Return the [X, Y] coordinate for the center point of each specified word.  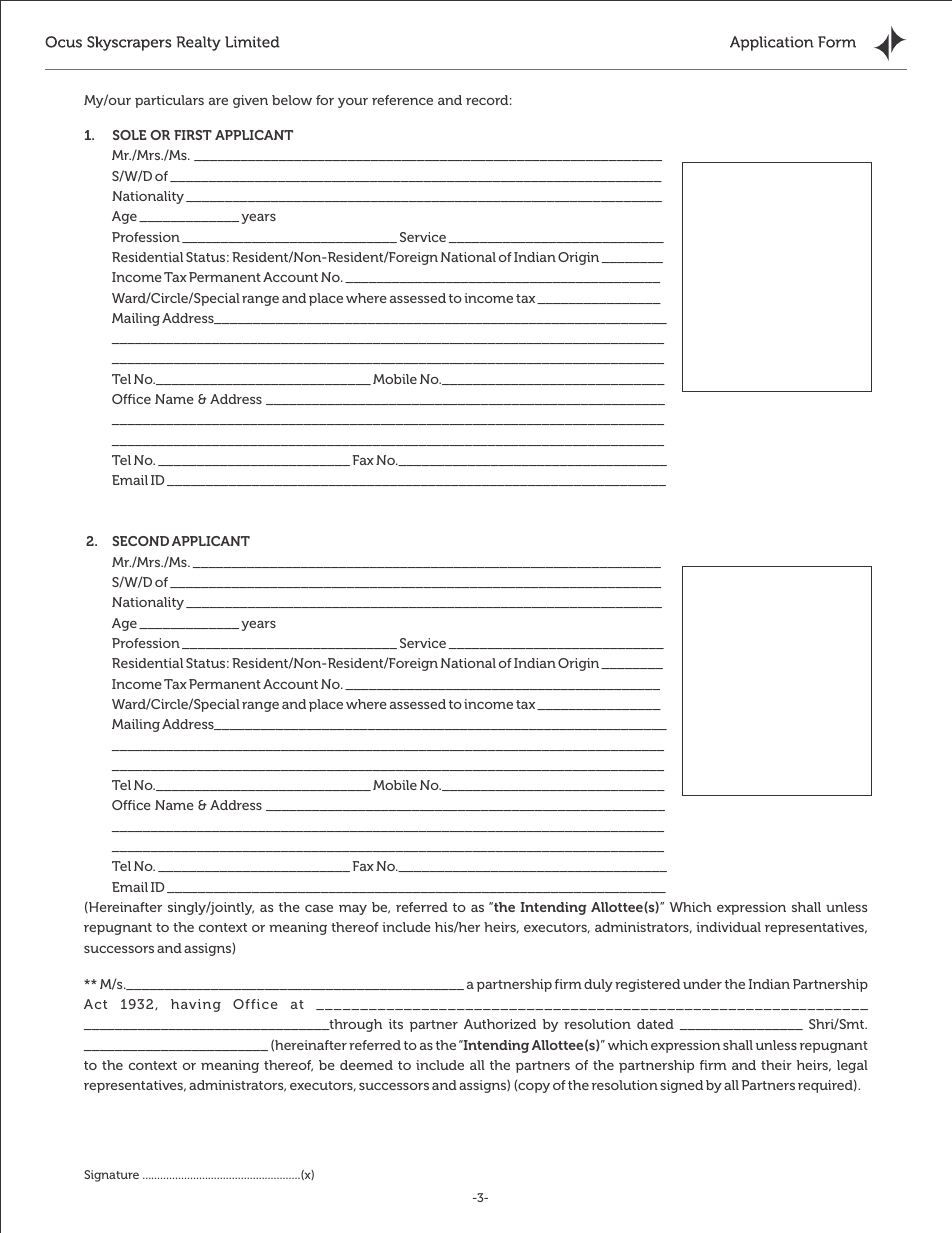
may [353, 910]
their [776, 1065]
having [196, 1005]
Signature [111, 1176]
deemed [366, 1065]
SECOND [140, 541]
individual [728, 927]
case [319, 908]
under [702, 984]
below [292, 100]
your [353, 103]
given [250, 101]
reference [402, 100]
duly [598, 985]
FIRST [193, 135]
